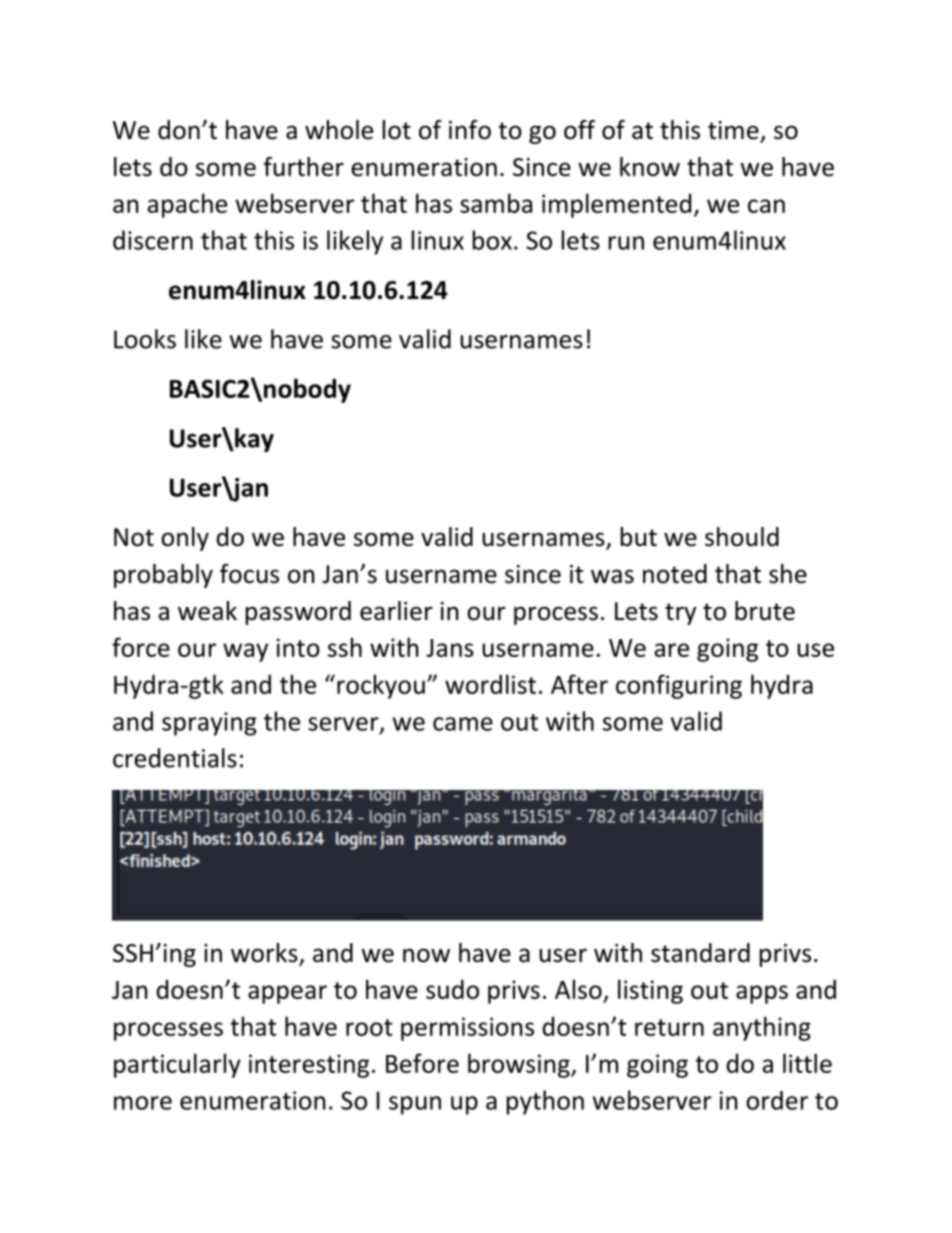 This document has height=1233, width=952. Describe the element at coordinates (733, 130) in the document. I see `time` at that location.
